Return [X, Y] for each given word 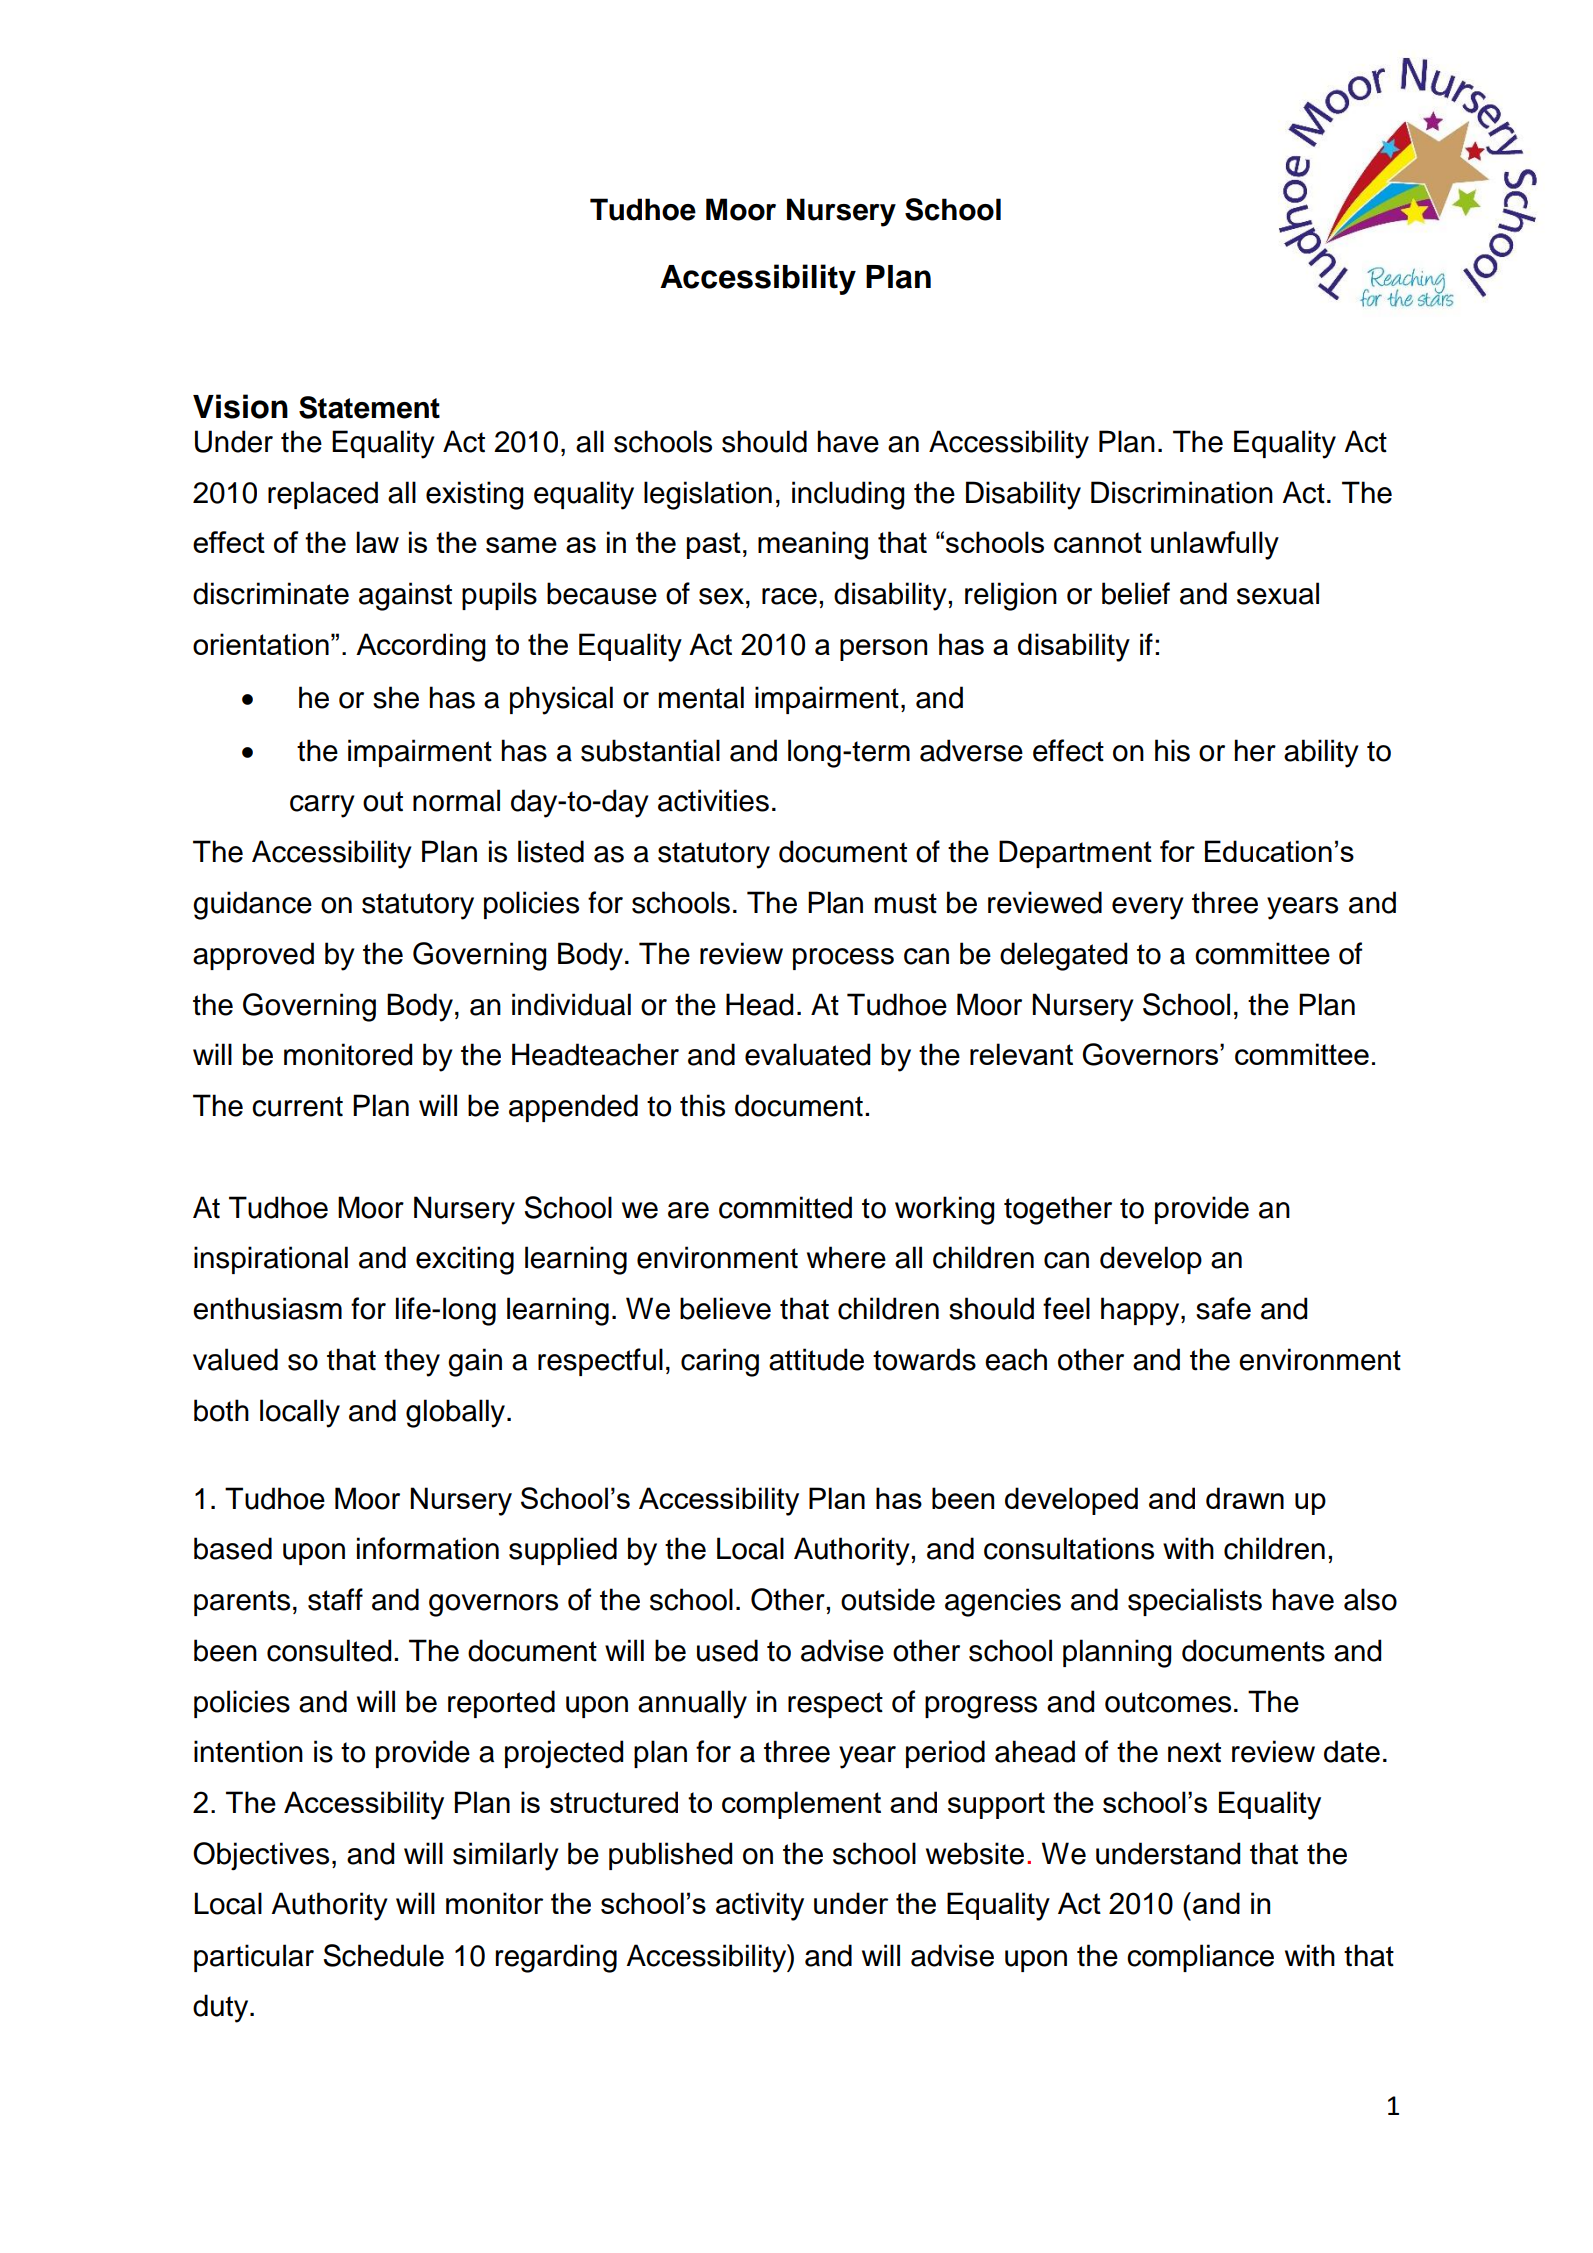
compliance [1200, 1958]
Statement [369, 407]
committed [785, 1207]
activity [760, 1906]
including [848, 495]
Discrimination [1182, 492]
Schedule [383, 1955]
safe [1223, 1308]
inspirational [271, 1260]
